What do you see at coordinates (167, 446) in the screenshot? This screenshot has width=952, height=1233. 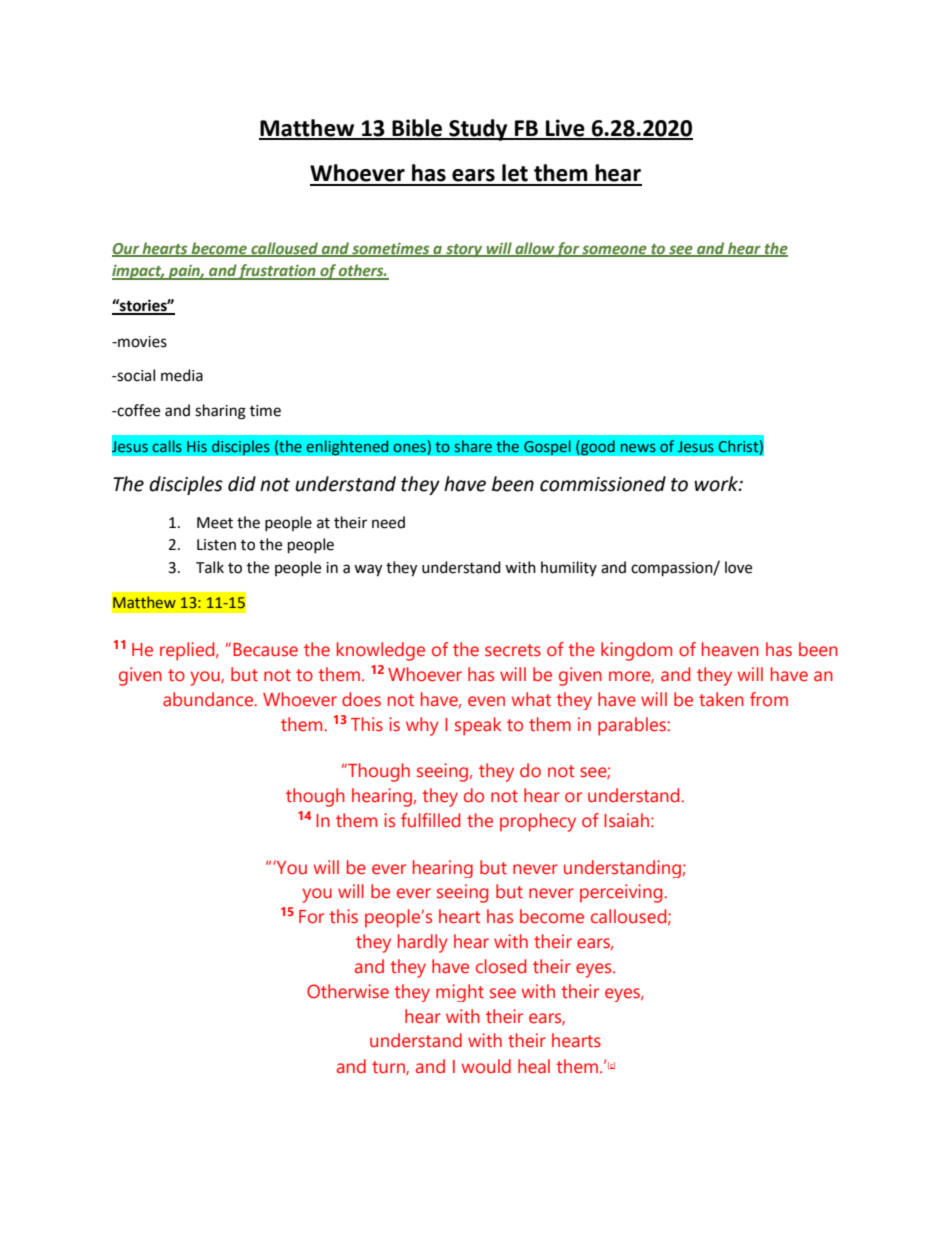 I see `calls` at bounding box center [167, 446].
